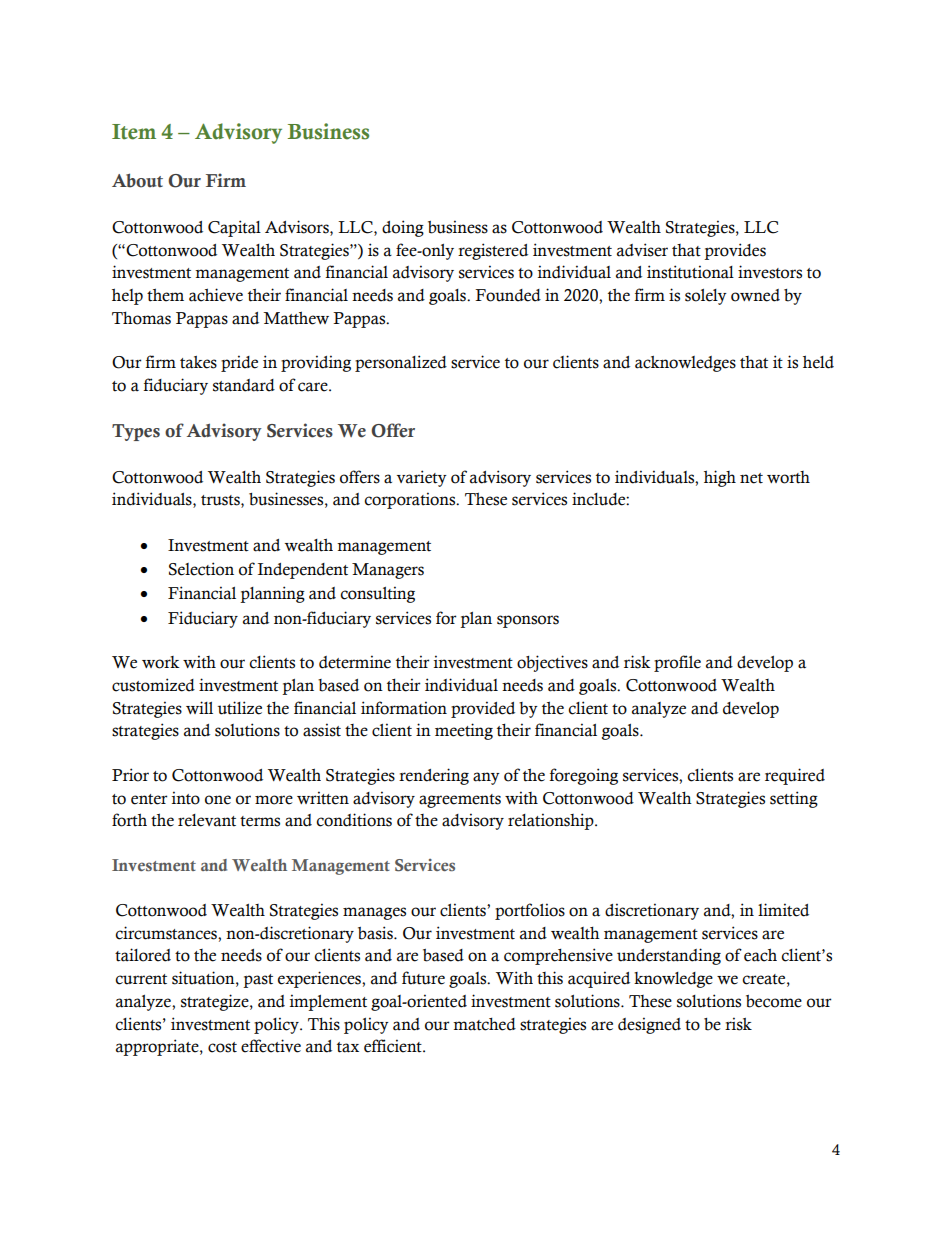 The height and width of the image is (1233, 952). I want to click on doing, so click(403, 228).
